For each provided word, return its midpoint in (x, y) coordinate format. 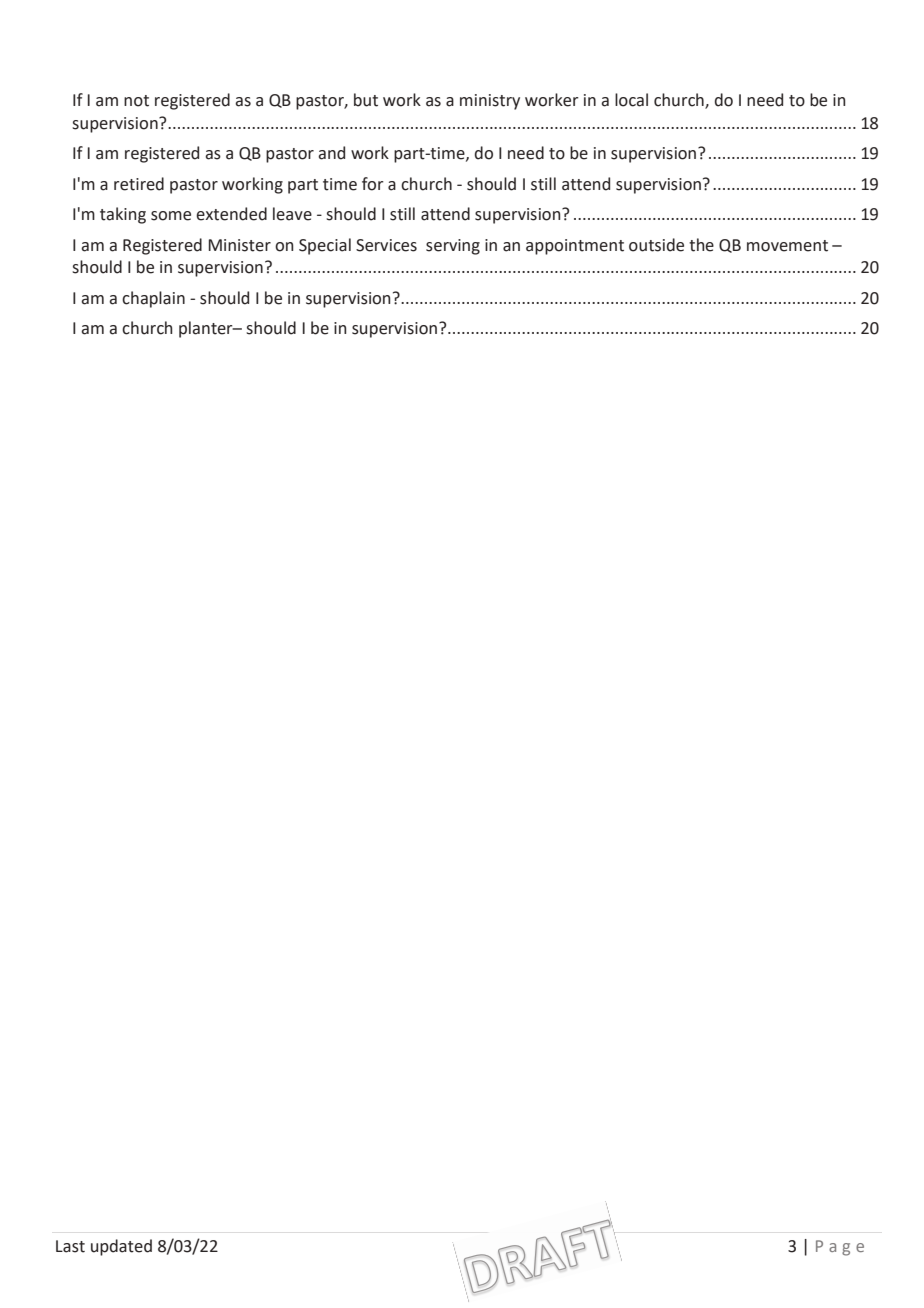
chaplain (153, 299)
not (136, 101)
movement (787, 246)
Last (70, 1246)
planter (207, 329)
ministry (490, 102)
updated (121, 1247)
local (631, 100)
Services (386, 245)
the (701, 245)
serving (453, 247)
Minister (240, 245)
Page (840, 1248)
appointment (575, 247)
